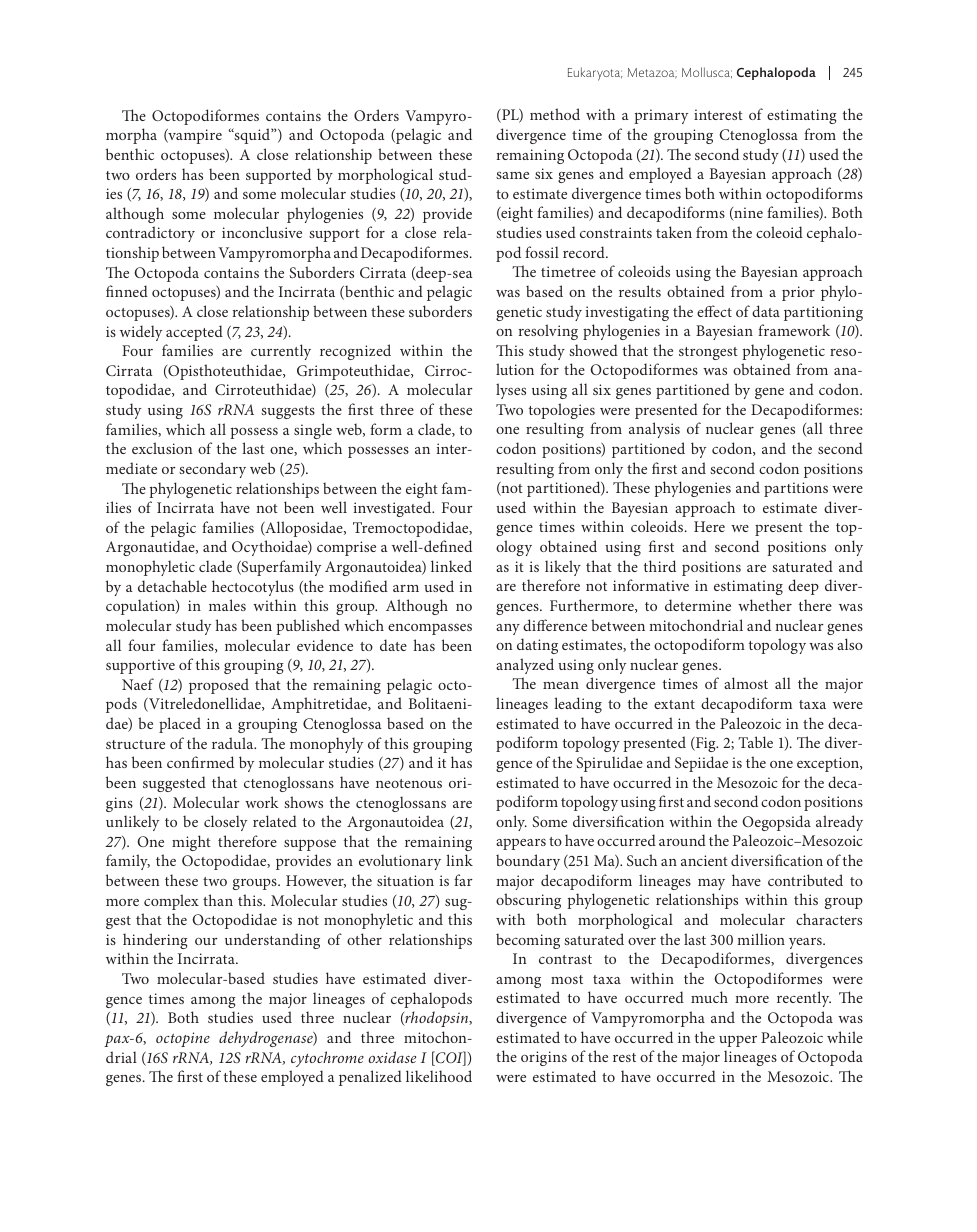 This screenshot has width=977, height=1232. I want to click on cytochrome, so click(327, 1059).
